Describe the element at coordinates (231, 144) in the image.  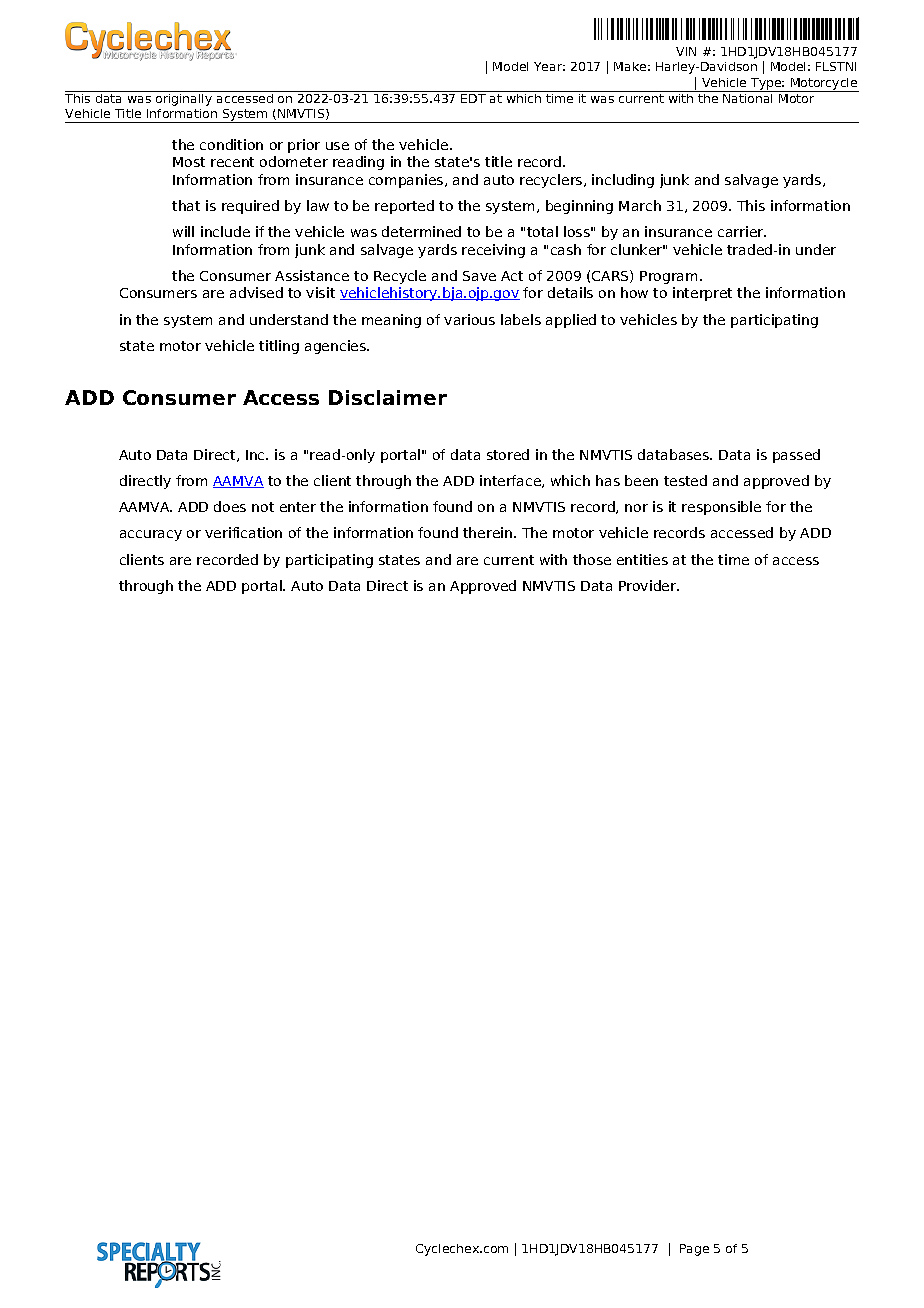
I see `condition` at that location.
